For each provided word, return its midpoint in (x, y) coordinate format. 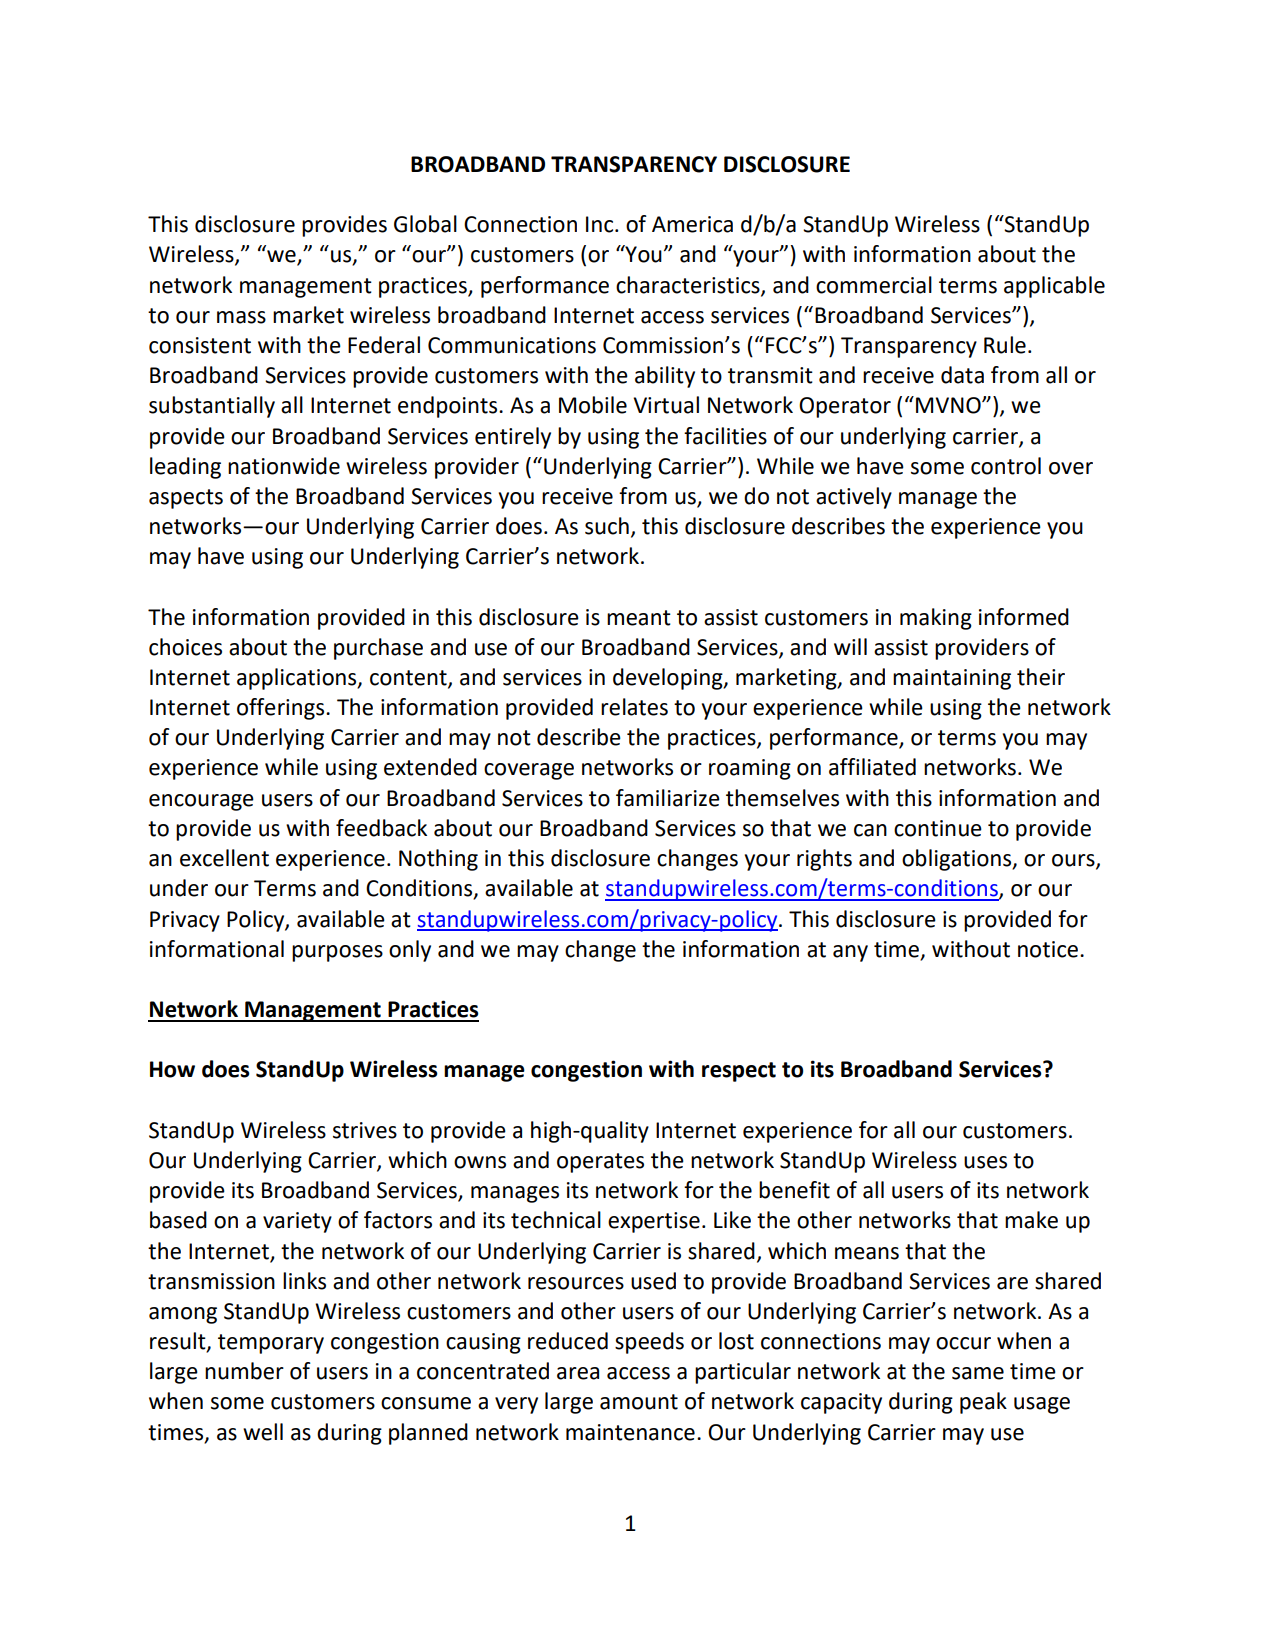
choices (185, 647)
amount (639, 1402)
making (936, 619)
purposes (337, 953)
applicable (1054, 287)
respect (739, 1072)
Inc (601, 224)
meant (639, 618)
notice (1048, 949)
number (244, 1371)
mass (241, 317)
